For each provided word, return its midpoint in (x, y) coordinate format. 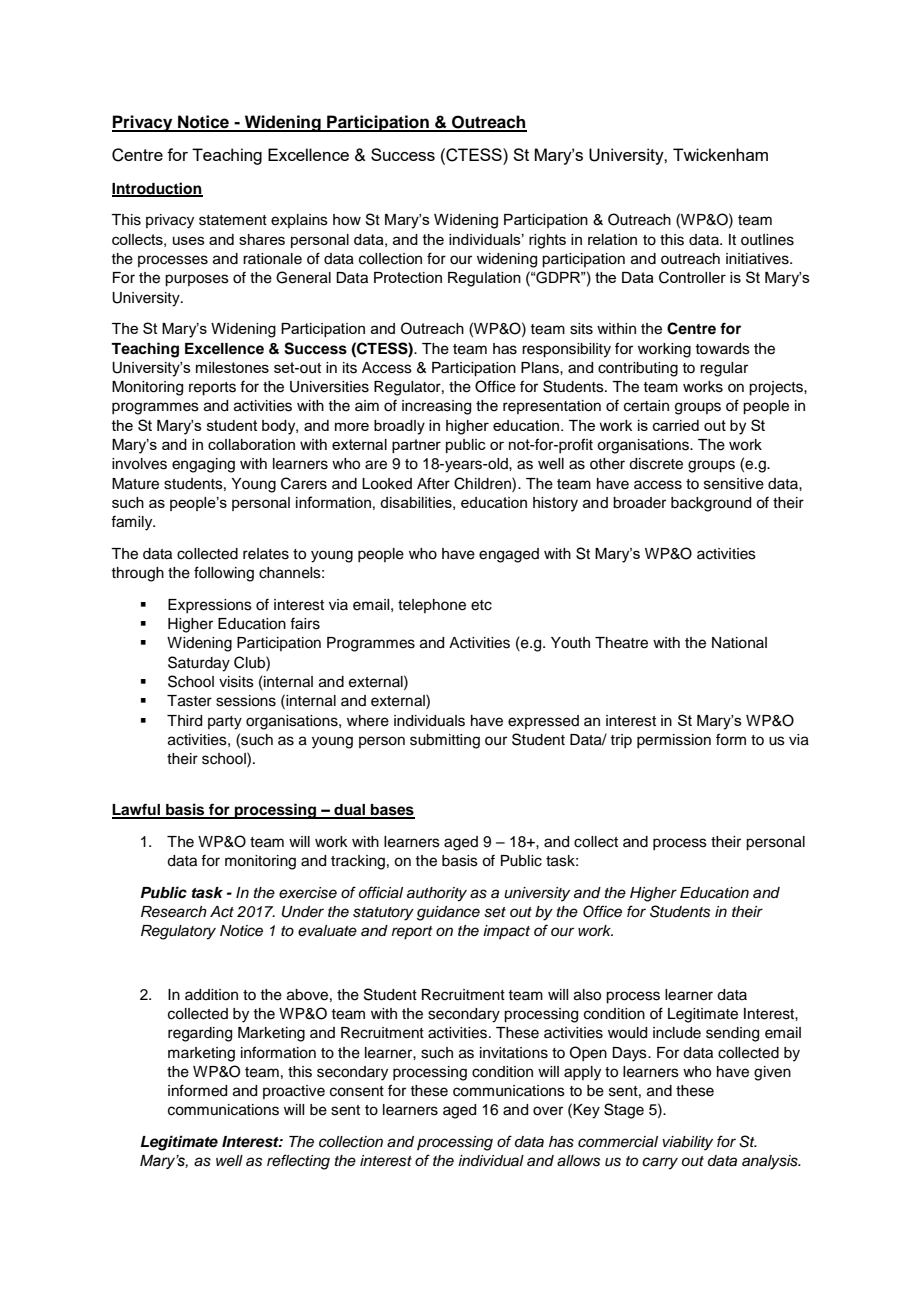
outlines (767, 240)
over (548, 1111)
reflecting (298, 1162)
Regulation (484, 279)
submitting (445, 741)
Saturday (199, 664)
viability (688, 1143)
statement (233, 220)
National (739, 643)
